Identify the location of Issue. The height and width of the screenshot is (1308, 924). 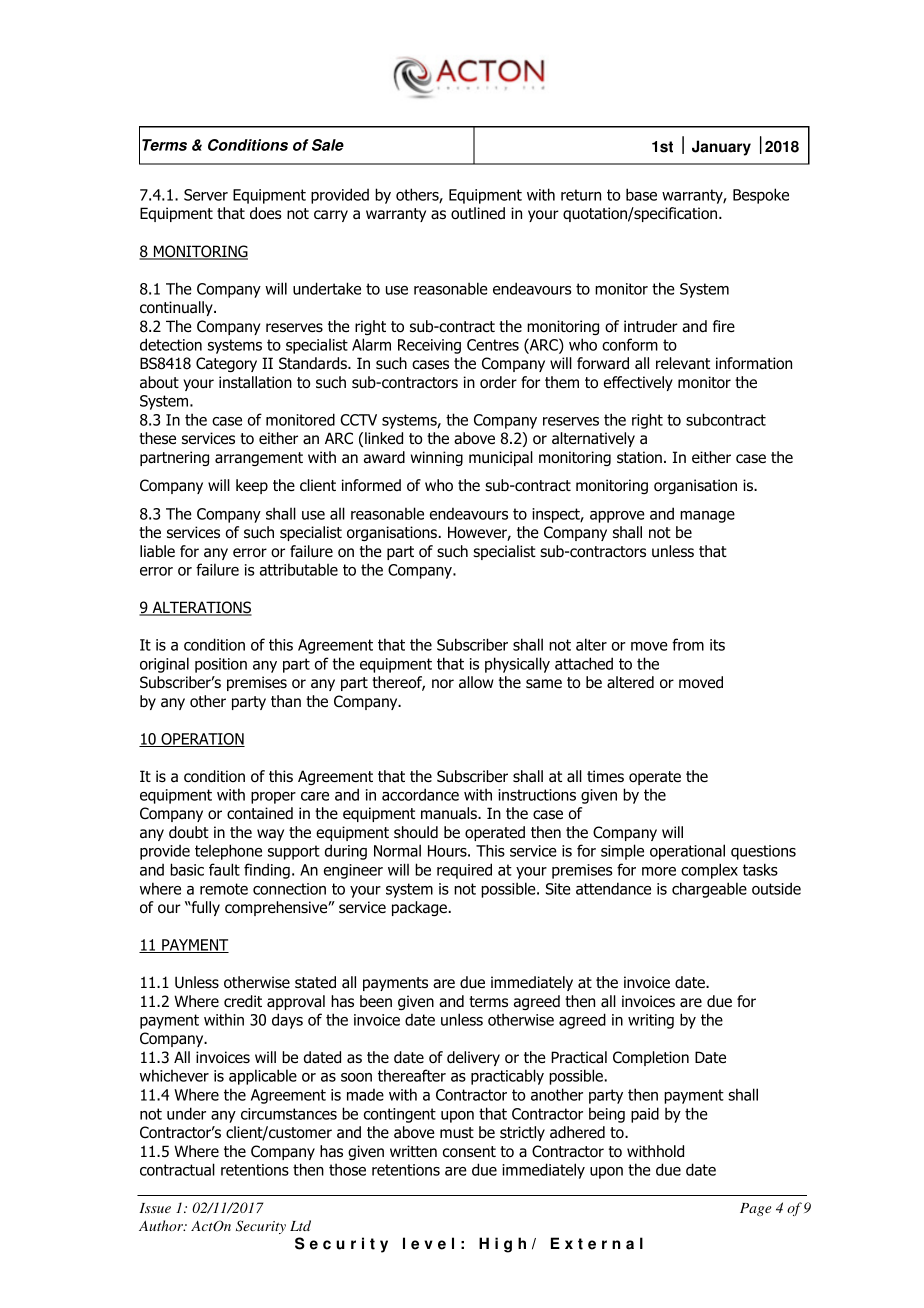
(155, 1208).
